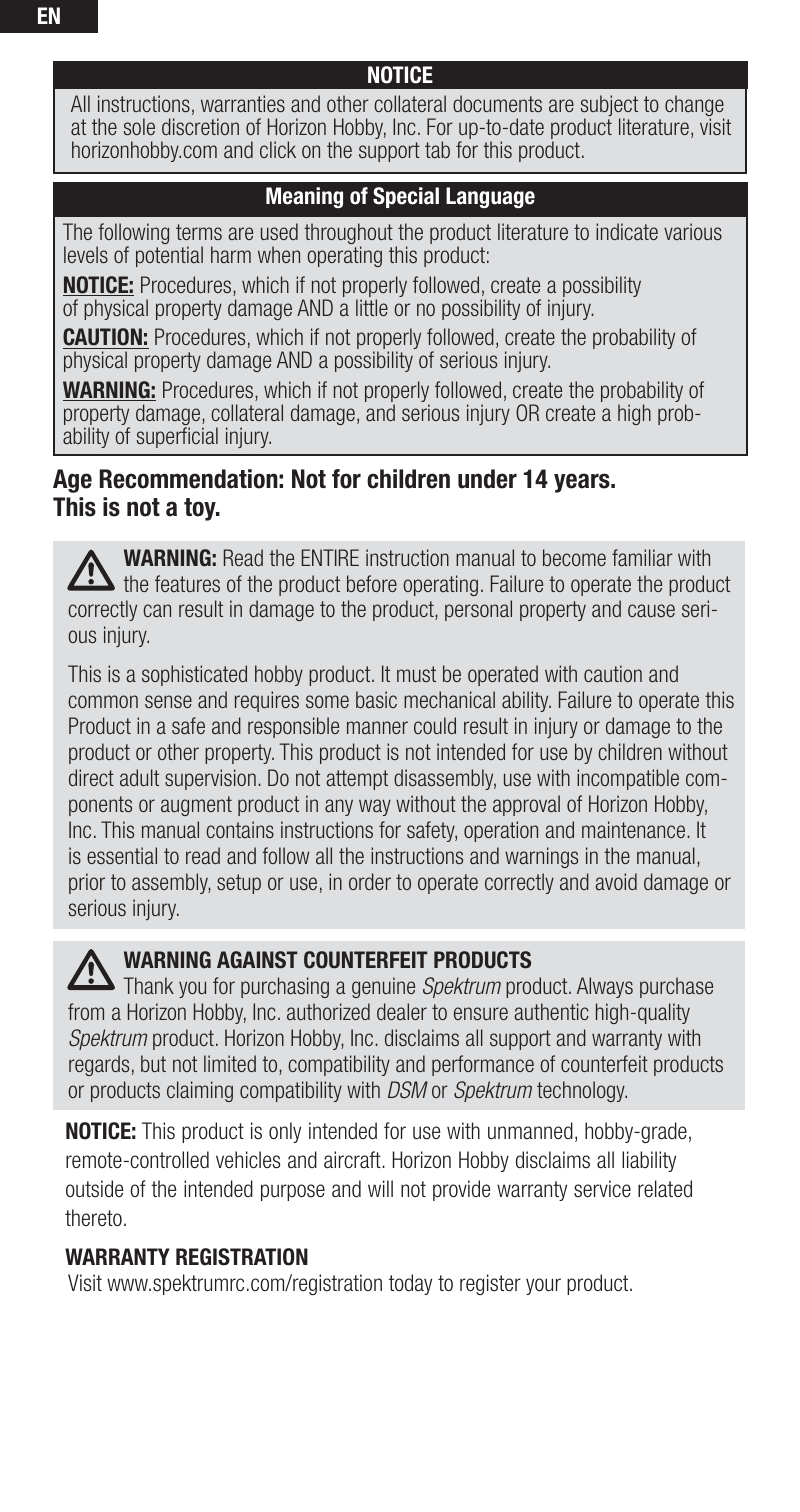 The height and width of the screenshot is (1512, 800). What do you see at coordinates (609, 107) in the screenshot?
I see `subject` at bounding box center [609, 107].
